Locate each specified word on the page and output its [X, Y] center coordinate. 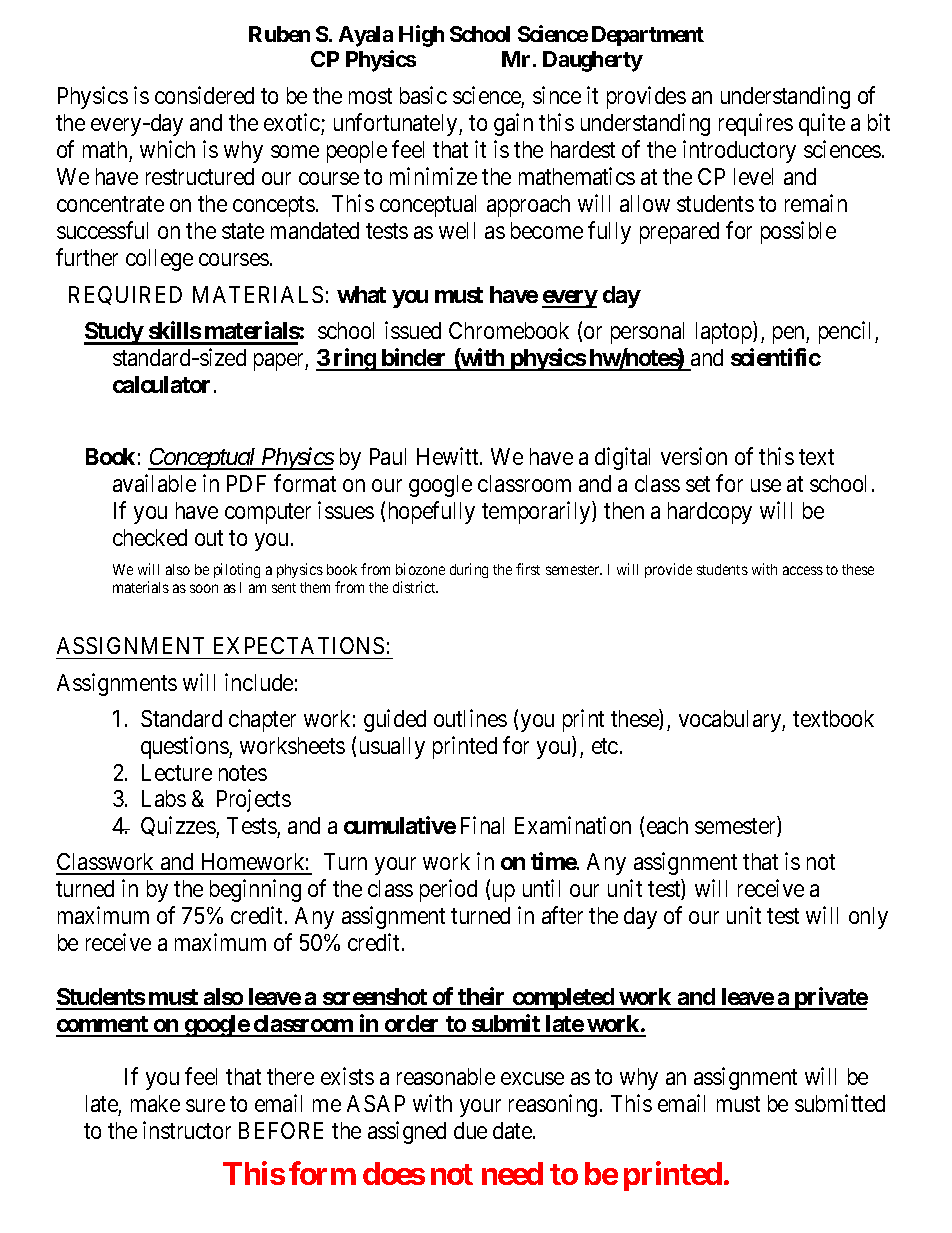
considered [204, 95]
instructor [187, 1130]
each [667, 825]
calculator [161, 384]
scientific [776, 357]
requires [756, 124]
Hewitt [449, 456]
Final [482, 825]
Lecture [177, 772]
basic [423, 95]
